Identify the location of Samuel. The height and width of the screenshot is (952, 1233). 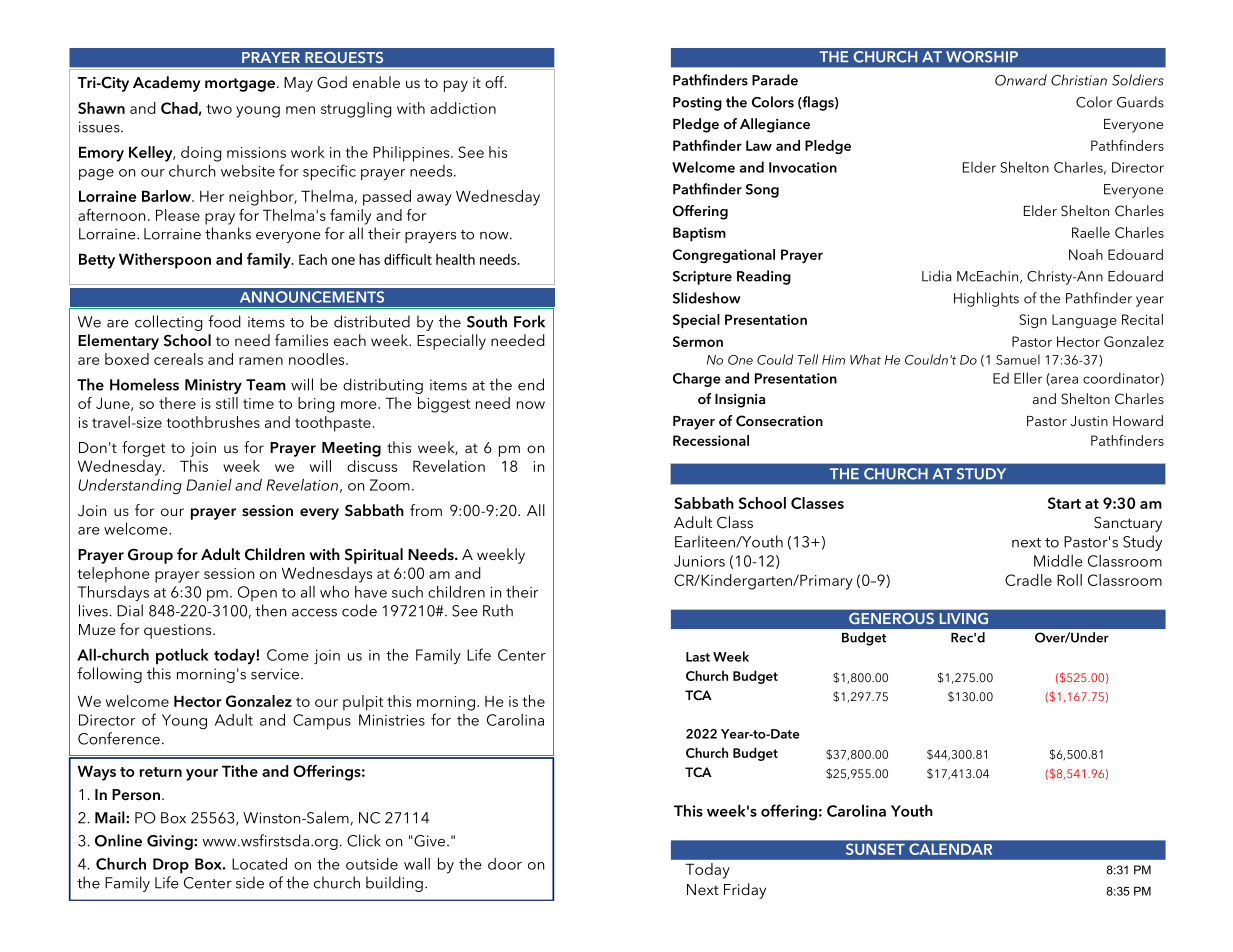
(1018, 359).
